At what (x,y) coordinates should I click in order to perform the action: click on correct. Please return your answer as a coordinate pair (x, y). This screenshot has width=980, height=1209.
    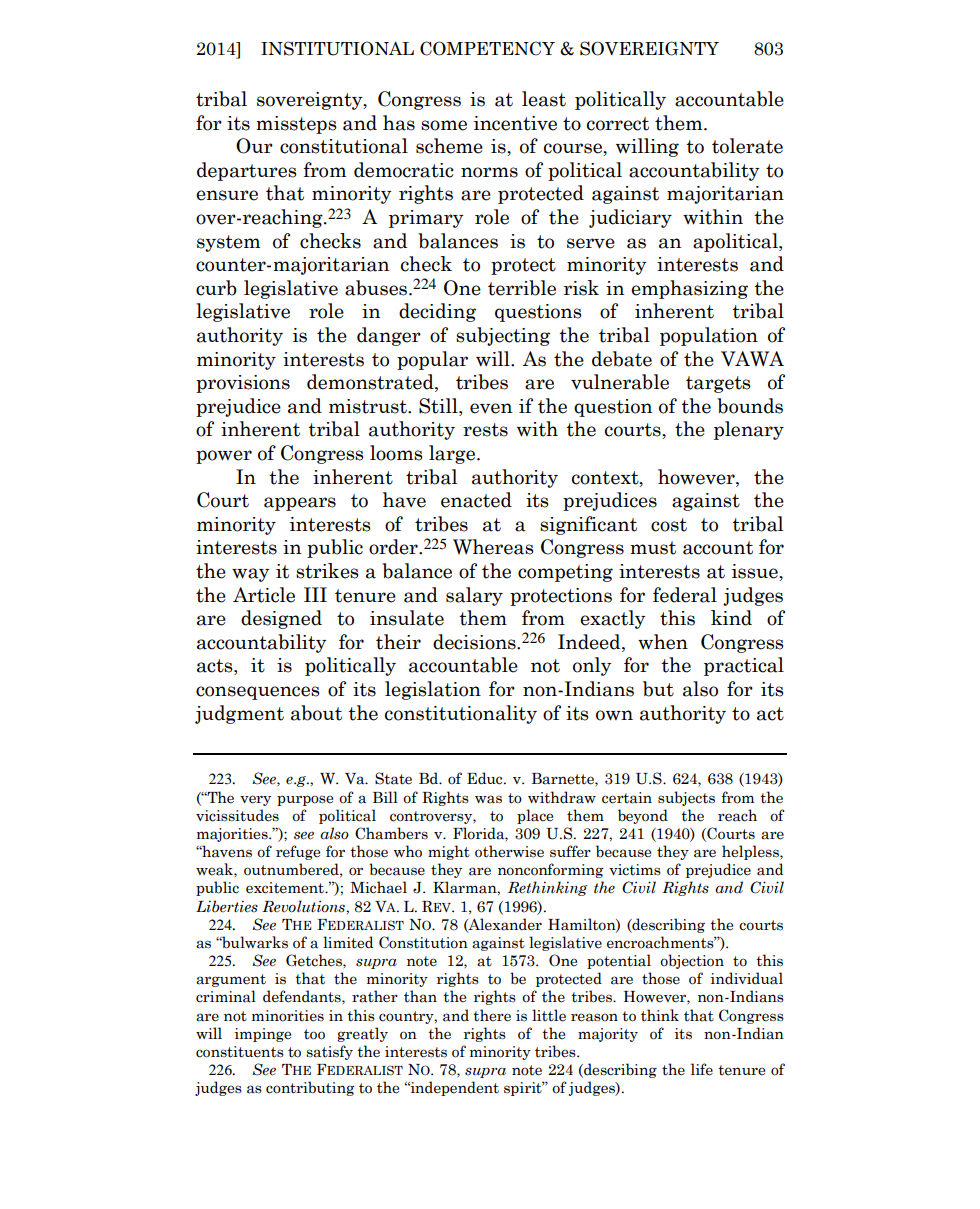
    Looking at the image, I should click on (618, 124).
